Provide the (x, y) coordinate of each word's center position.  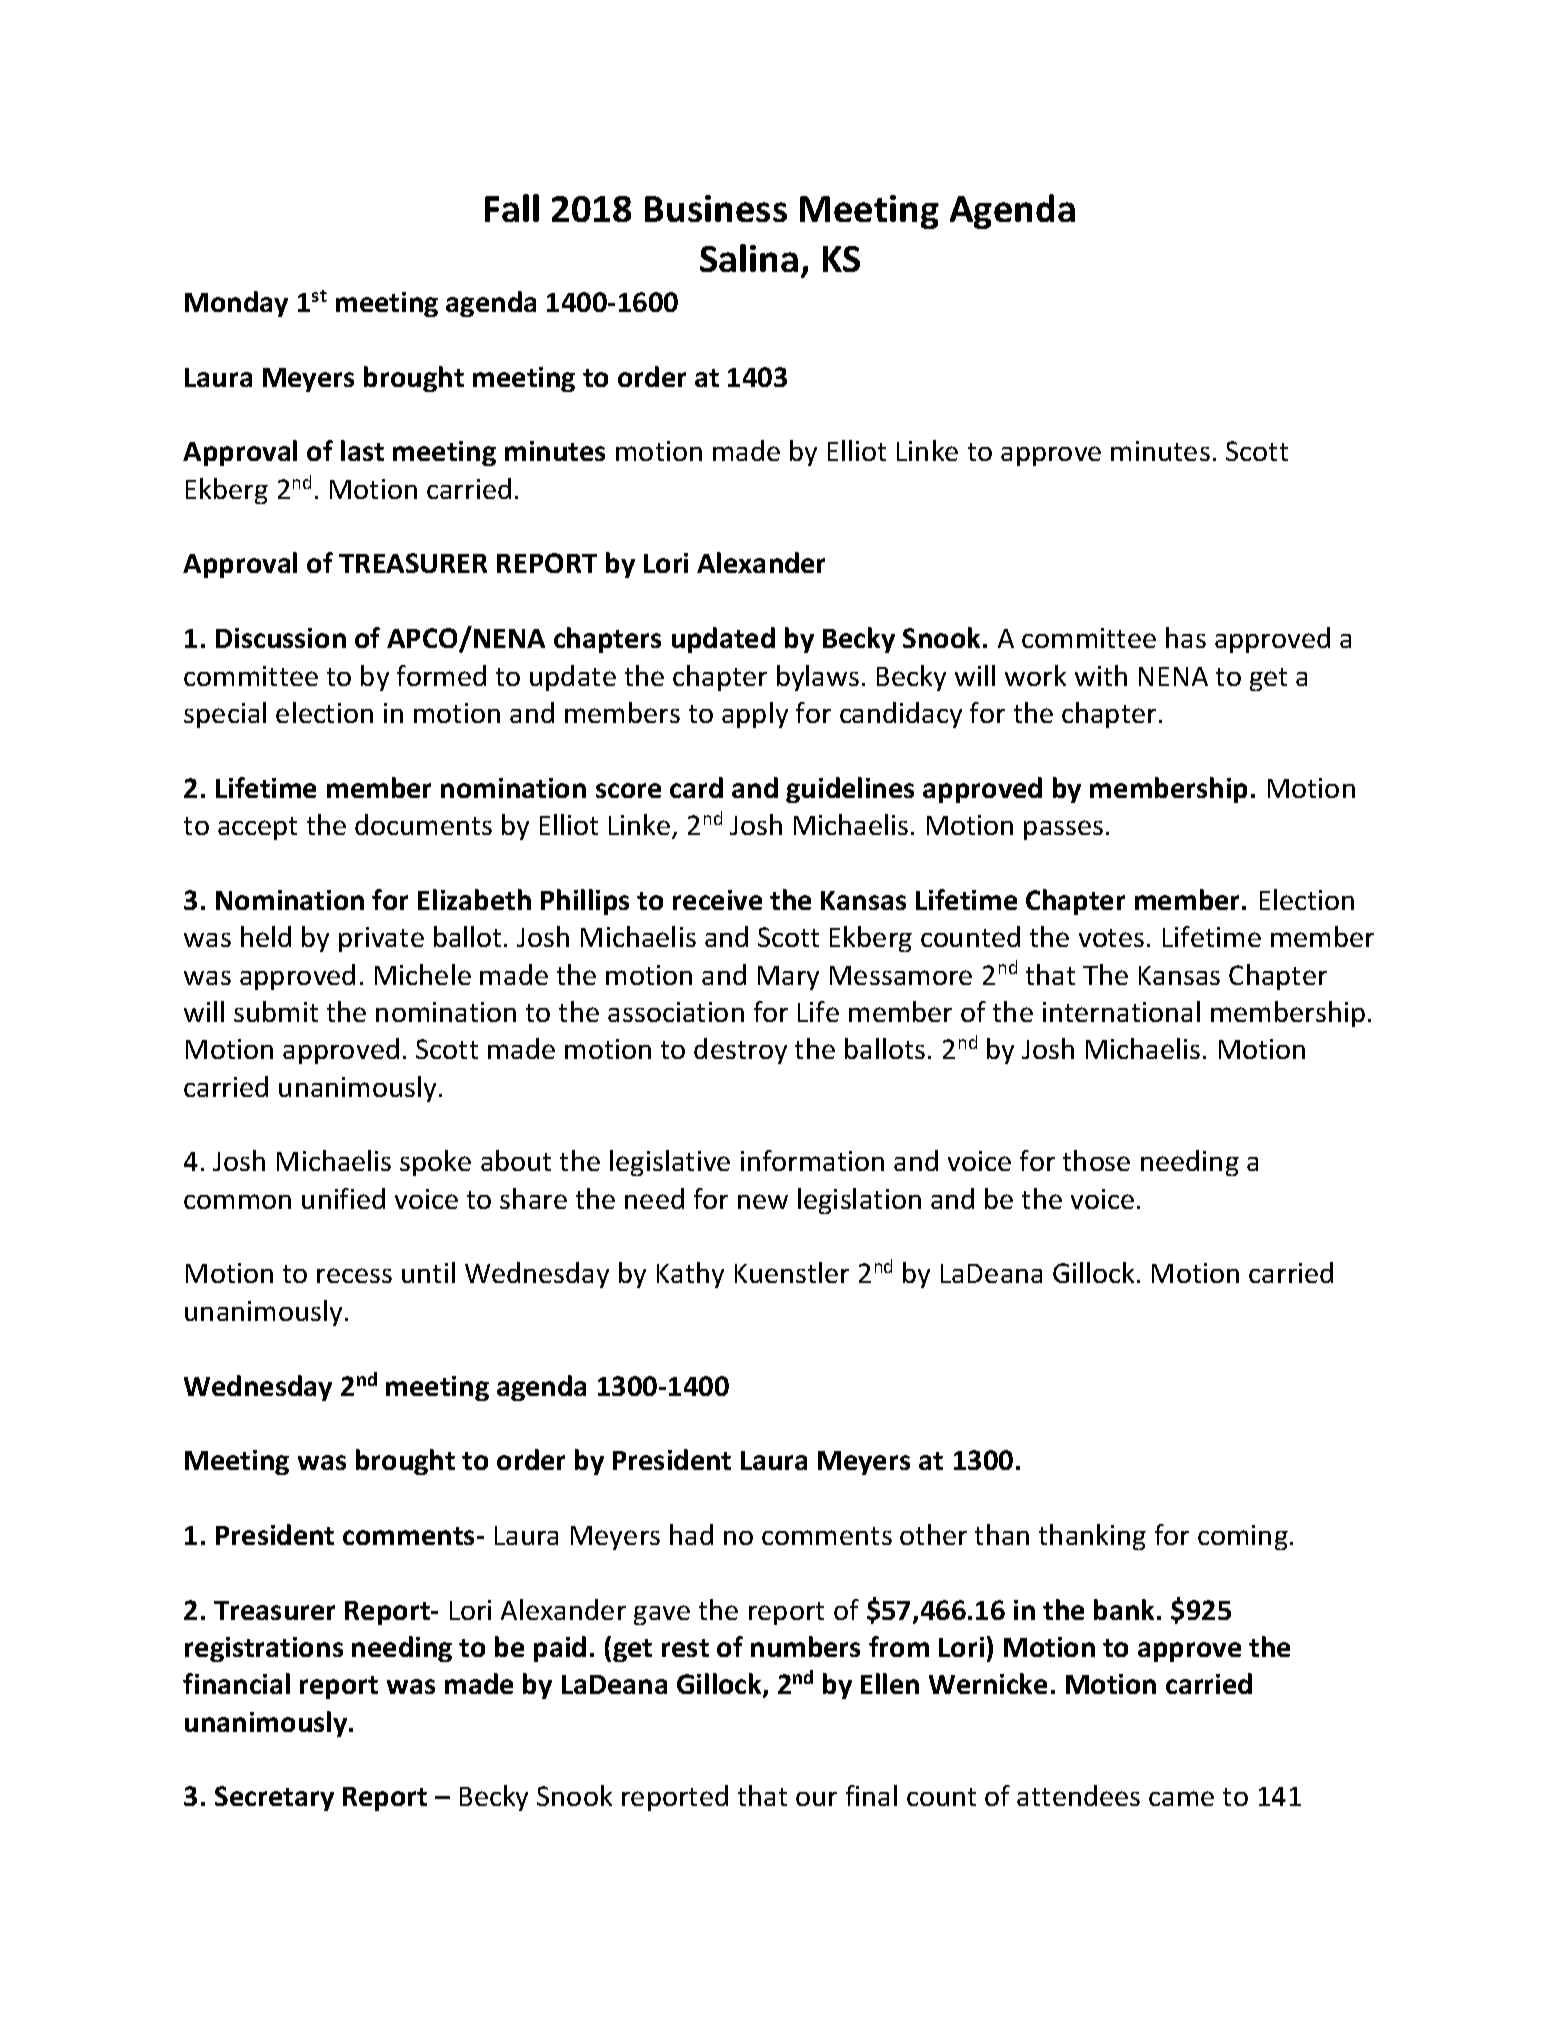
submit (276, 1011)
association (676, 1012)
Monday (236, 304)
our (816, 1799)
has (1186, 637)
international (1121, 1011)
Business (716, 208)
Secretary (274, 1798)
